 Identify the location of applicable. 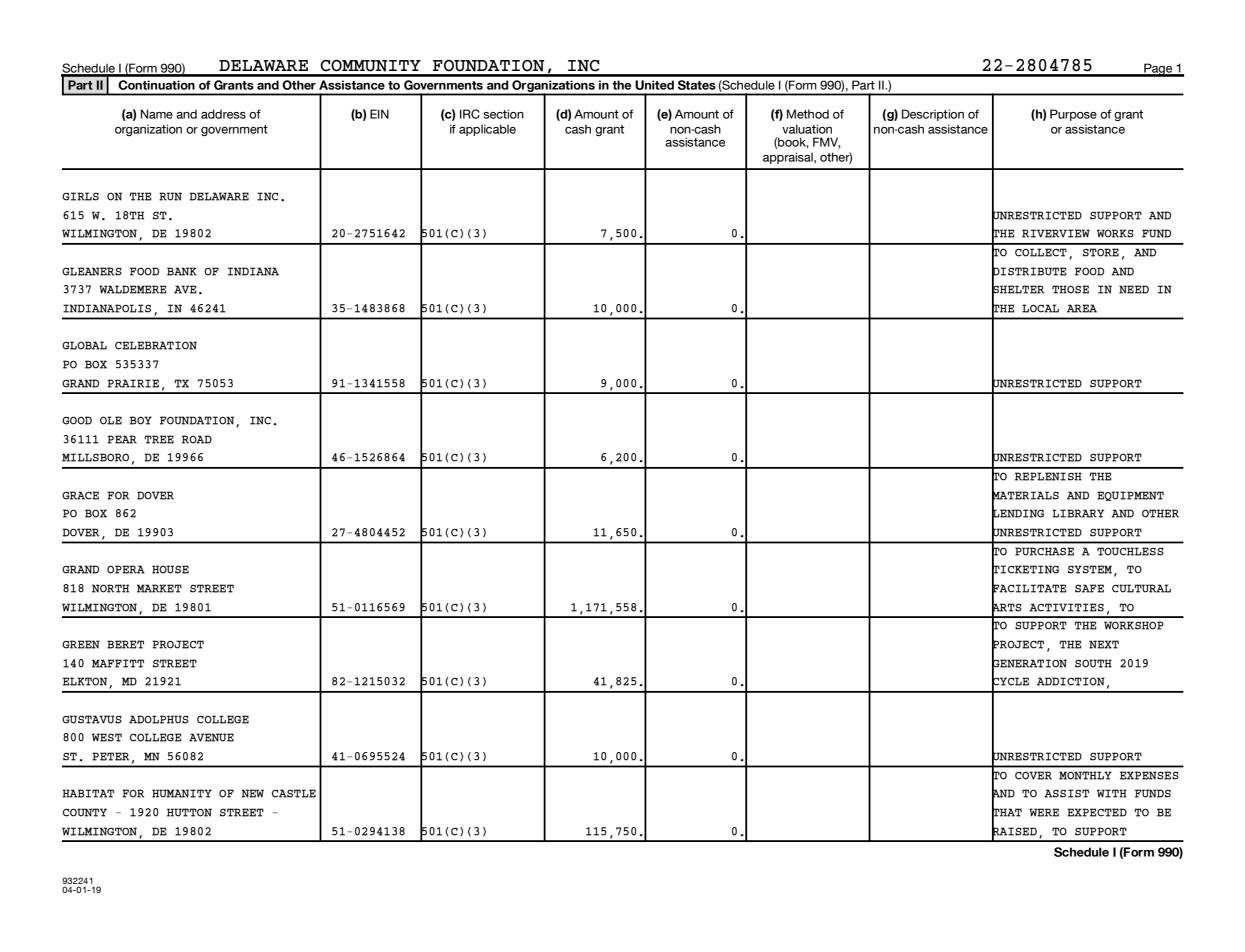
(487, 130).
